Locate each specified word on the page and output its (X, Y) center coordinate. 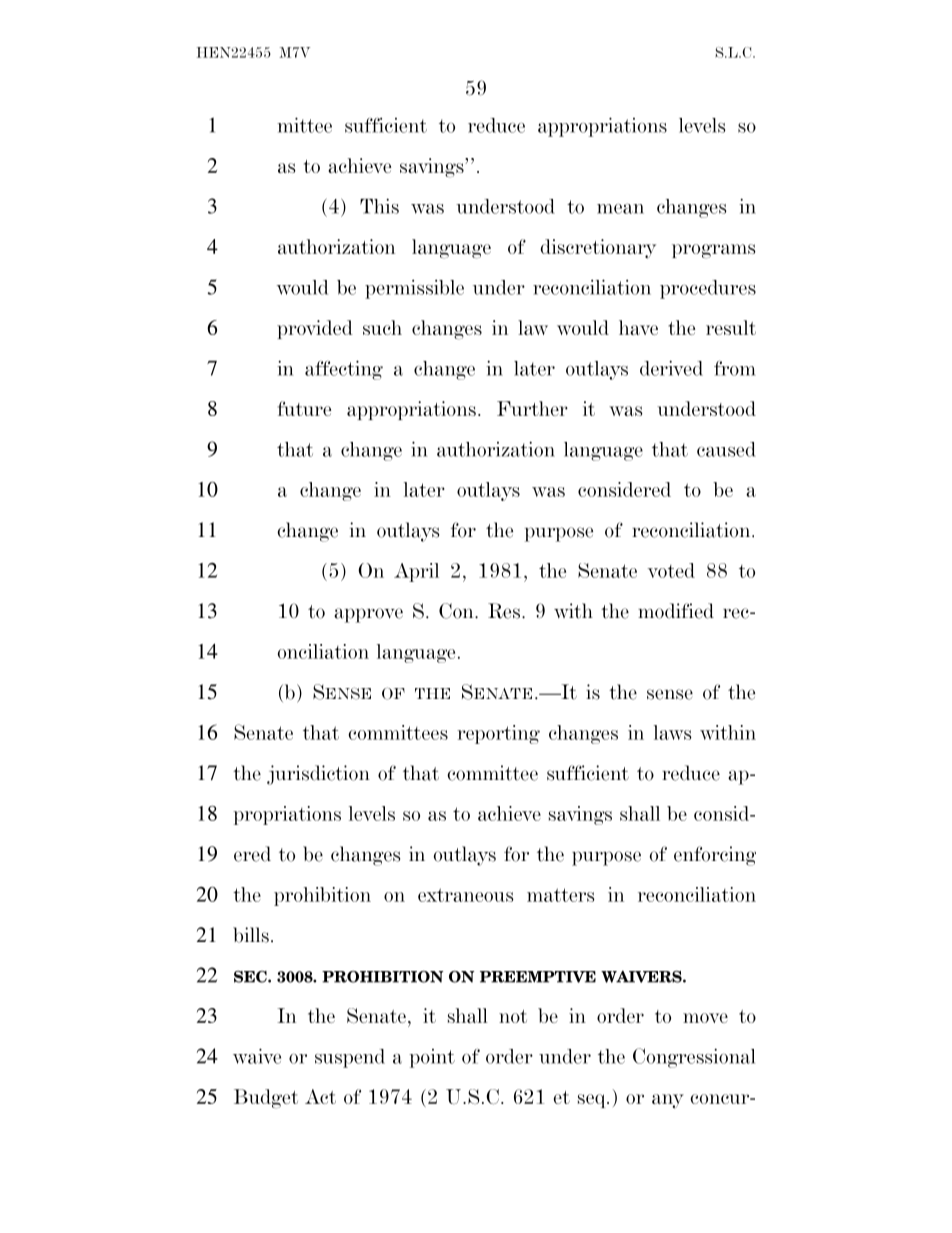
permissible (414, 289)
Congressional (694, 1058)
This (379, 206)
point (432, 1058)
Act (320, 1096)
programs (714, 251)
